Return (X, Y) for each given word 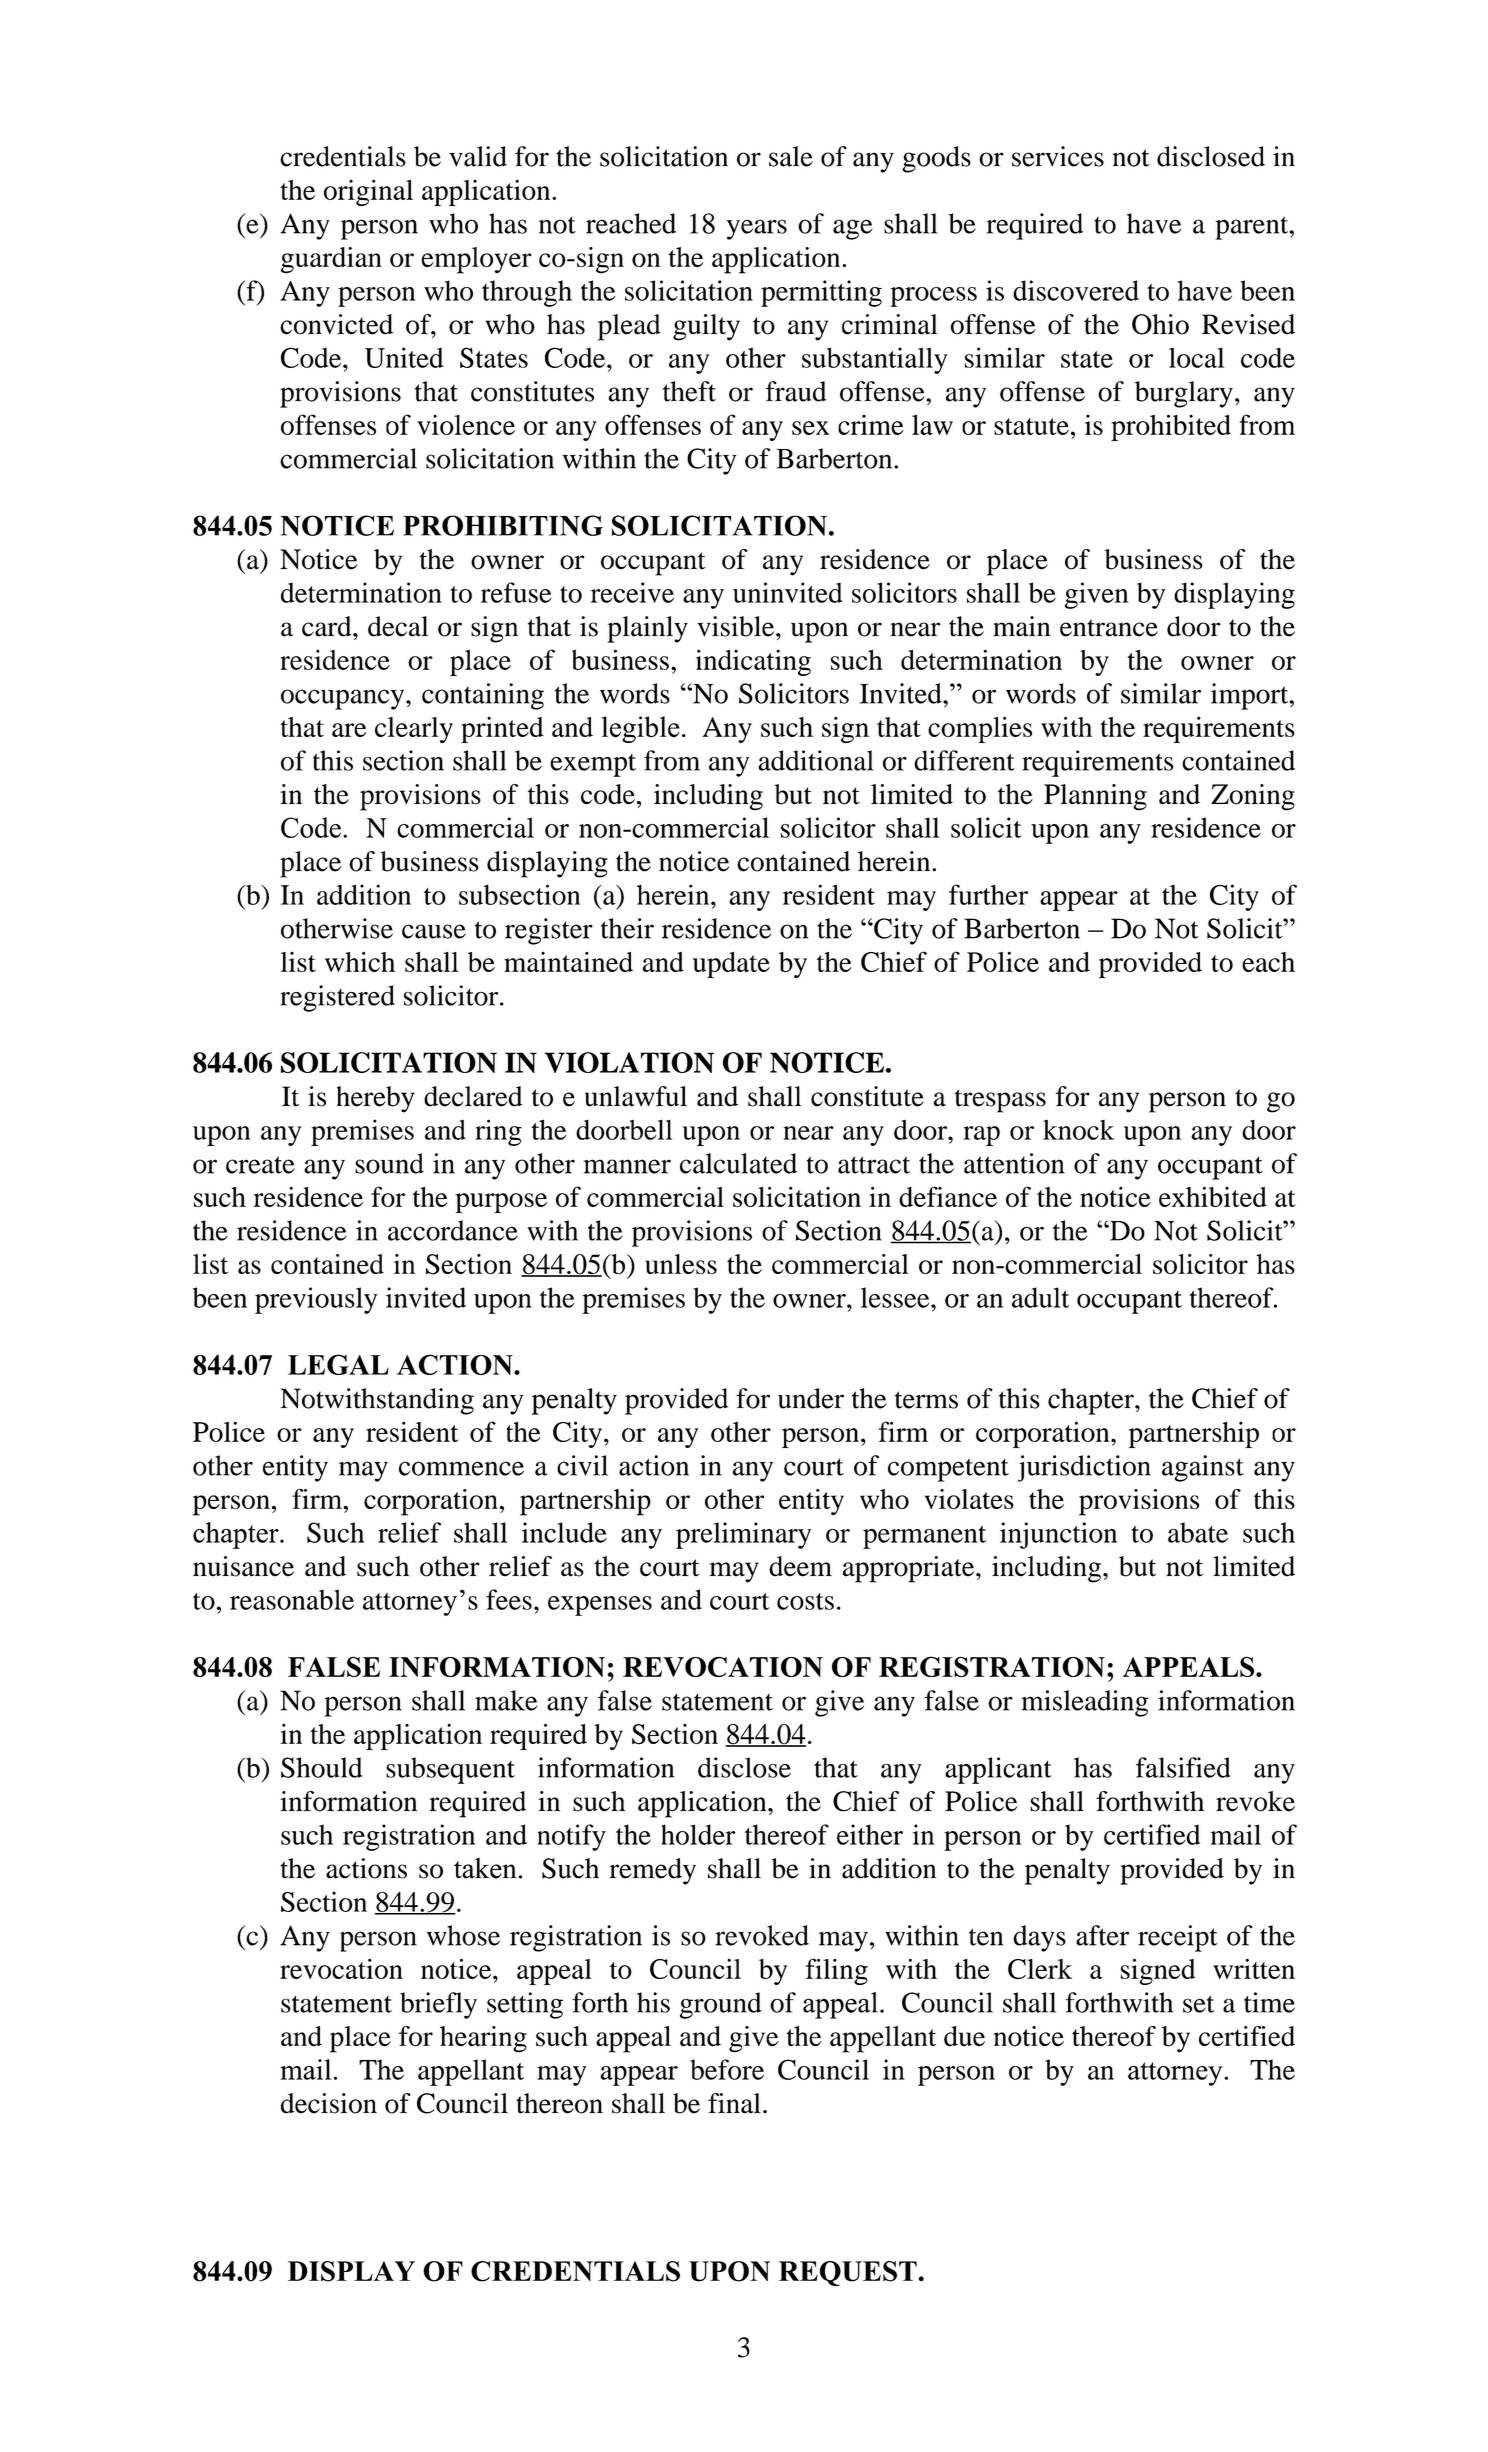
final (734, 2103)
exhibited (1213, 1196)
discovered (1076, 290)
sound (389, 1163)
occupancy (344, 699)
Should (321, 1767)
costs (805, 1601)
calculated (738, 1163)
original (368, 192)
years (757, 229)
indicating (753, 662)
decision (329, 2103)
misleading (1085, 1703)
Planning (1095, 797)
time (1269, 2002)
